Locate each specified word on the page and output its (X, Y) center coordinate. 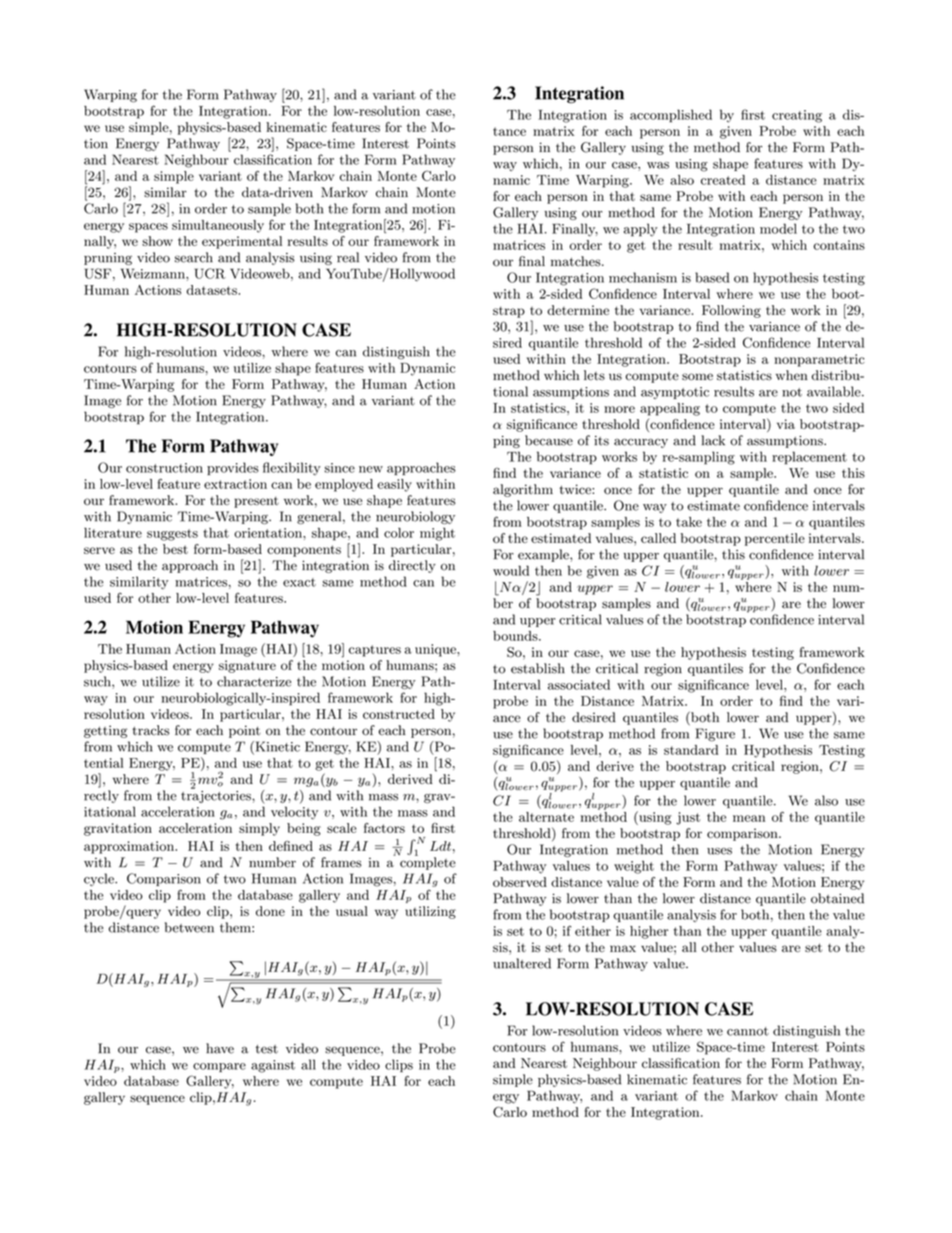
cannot (748, 1031)
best (175, 549)
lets (594, 375)
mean (749, 818)
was (658, 165)
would (511, 570)
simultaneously (218, 226)
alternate (546, 817)
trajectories (217, 795)
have (220, 1048)
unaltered (522, 963)
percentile (775, 539)
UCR (210, 273)
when (792, 375)
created (723, 180)
